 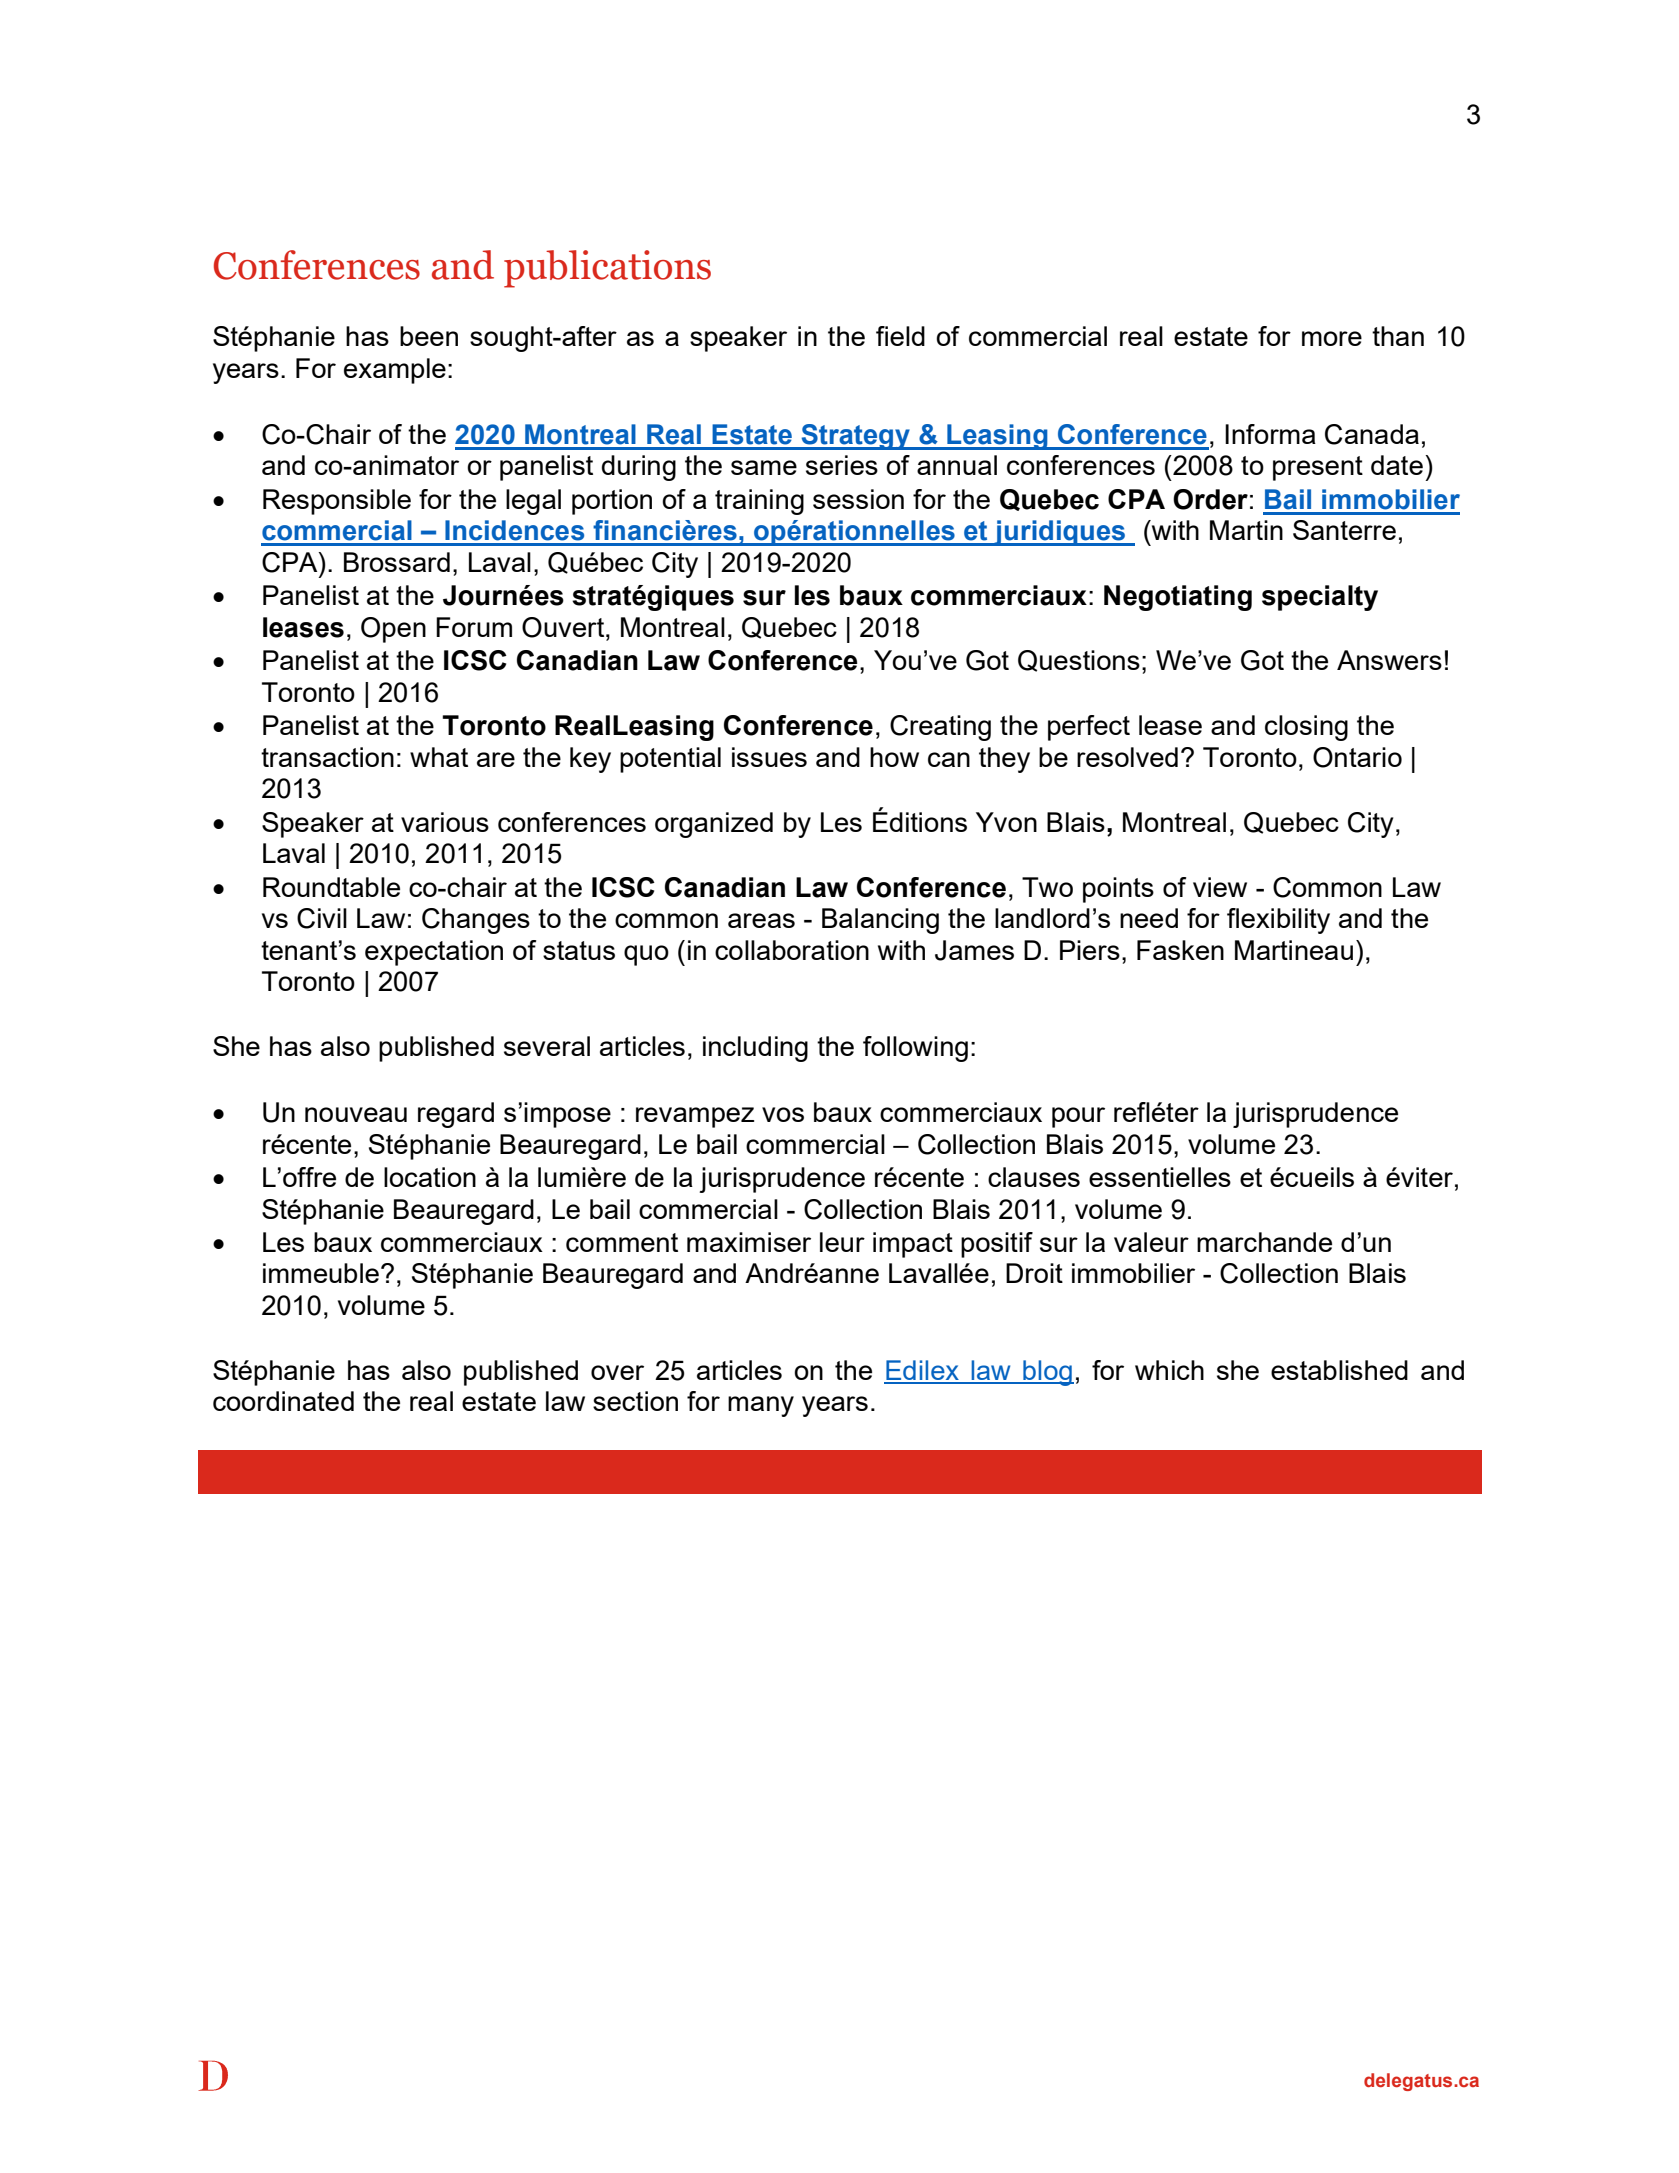 What do you see at coordinates (1160, 1177) in the image?
I see `essentielles` at bounding box center [1160, 1177].
